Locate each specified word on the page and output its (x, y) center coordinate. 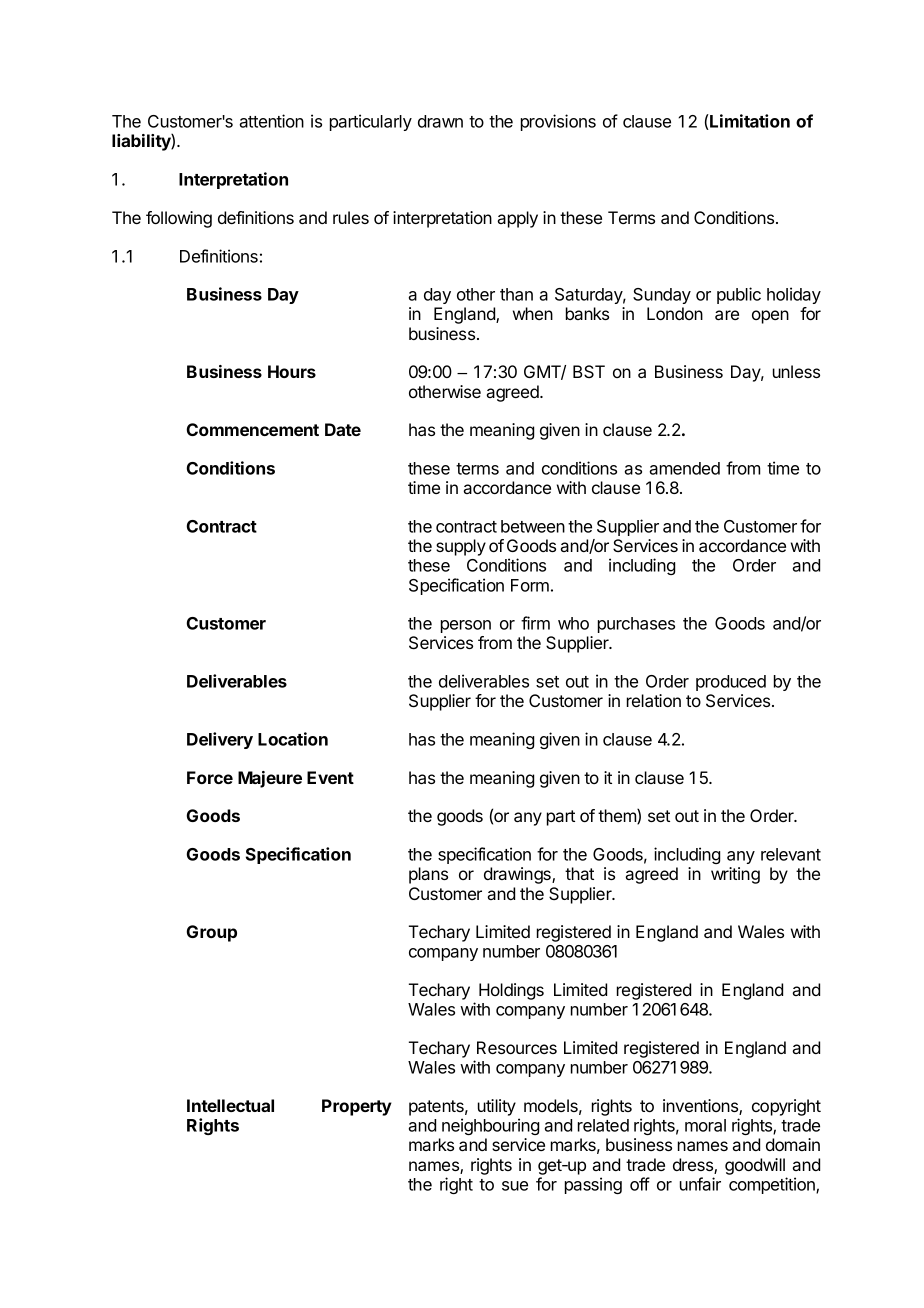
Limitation (749, 122)
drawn (440, 121)
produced (731, 683)
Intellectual (230, 1105)
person (466, 626)
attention (271, 121)
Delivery (220, 740)
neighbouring (490, 1126)
